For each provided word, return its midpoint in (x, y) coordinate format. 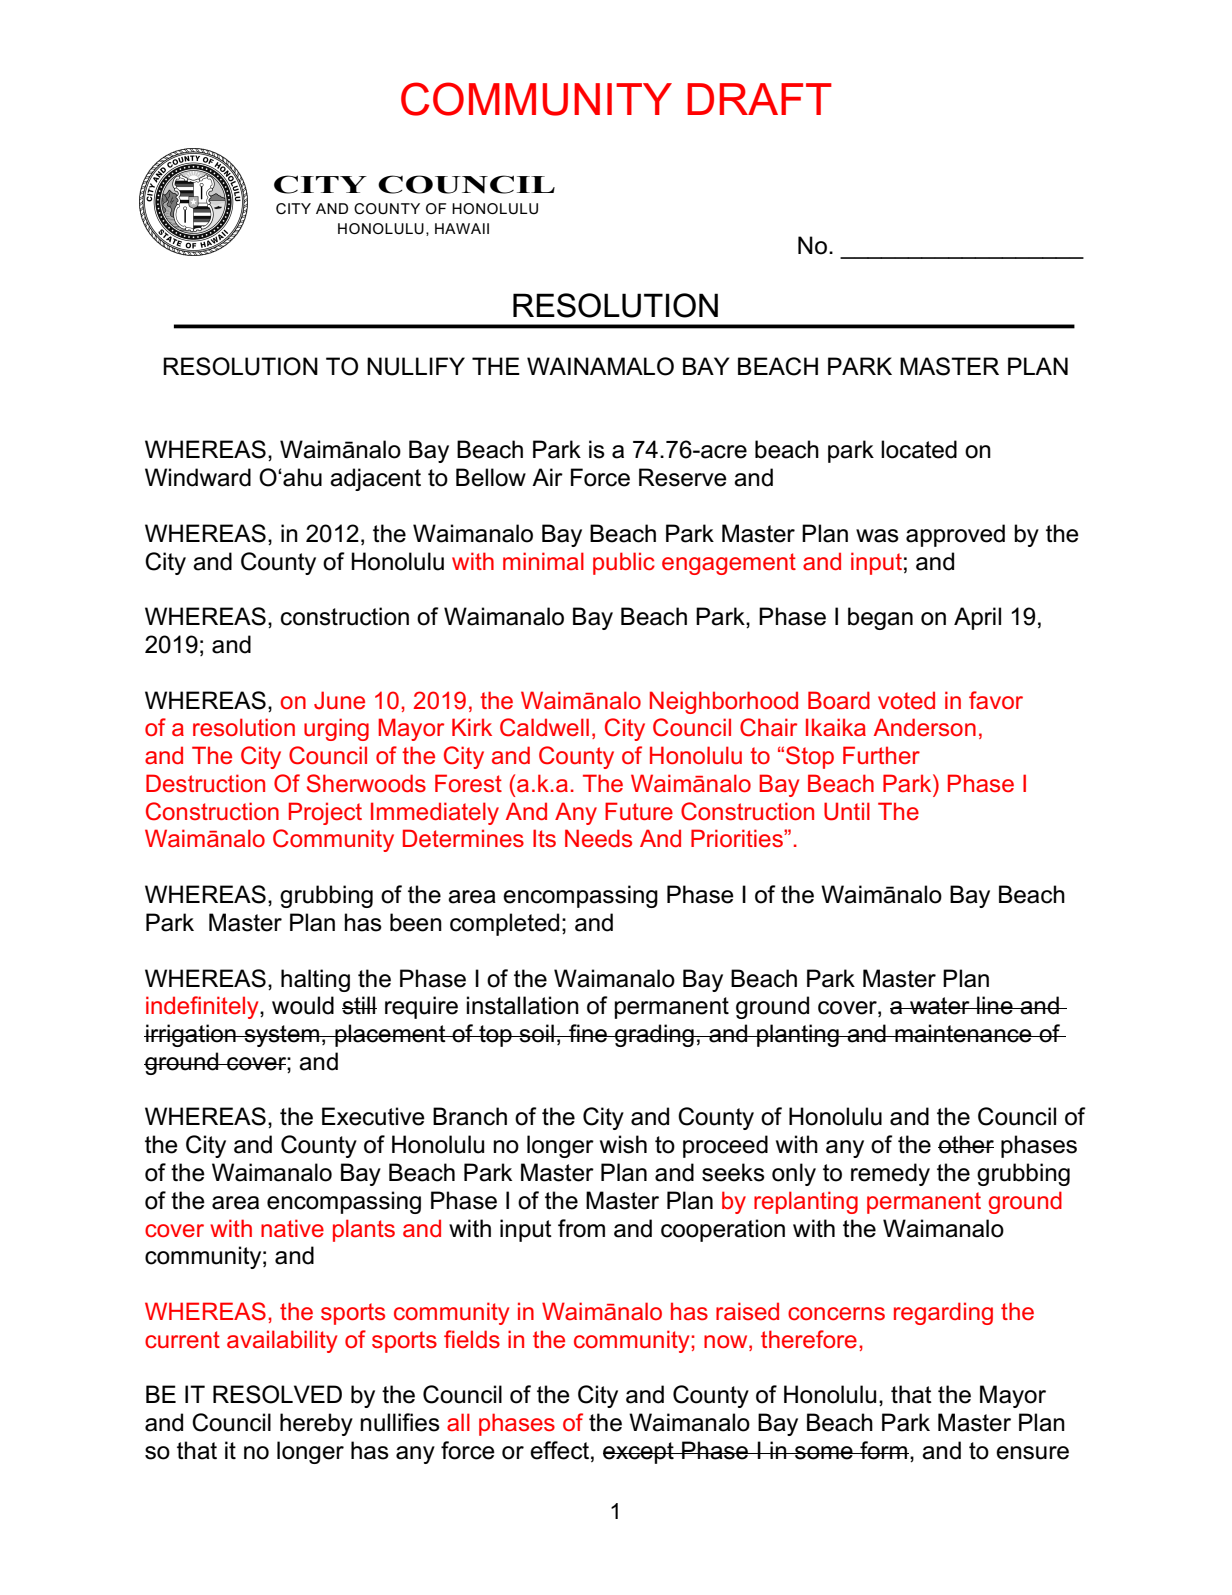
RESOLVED (277, 1394)
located (919, 449)
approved (955, 535)
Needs (598, 838)
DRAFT (759, 99)
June (339, 700)
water (940, 1006)
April (977, 618)
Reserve (683, 477)
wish (623, 1144)
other (966, 1144)
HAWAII (462, 228)
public (624, 563)
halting (315, 980)
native (292, 1228)
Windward (198, 477)
